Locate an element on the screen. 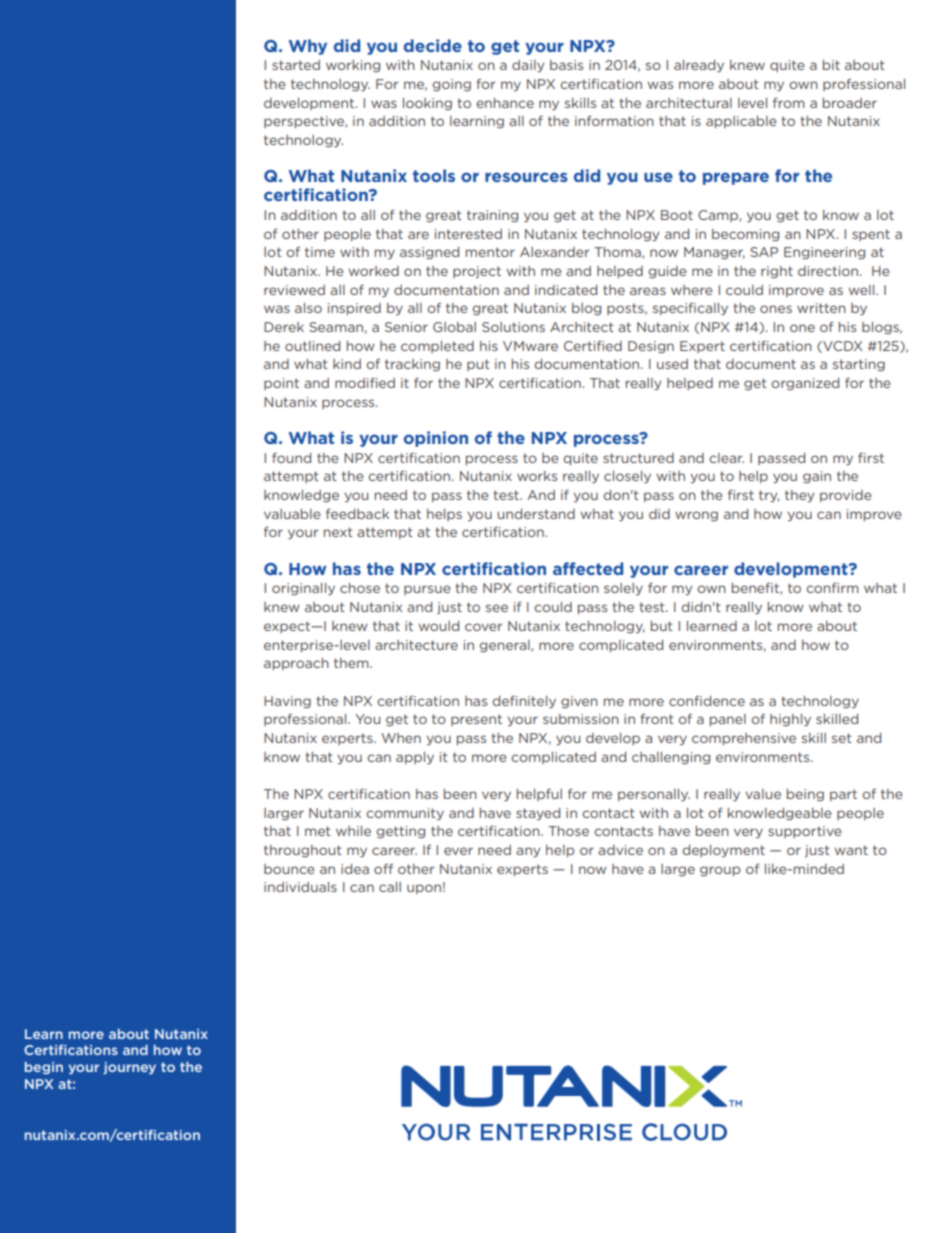 This screenshot has height=1233, width=952. started is located at coordinates (296, 65).
